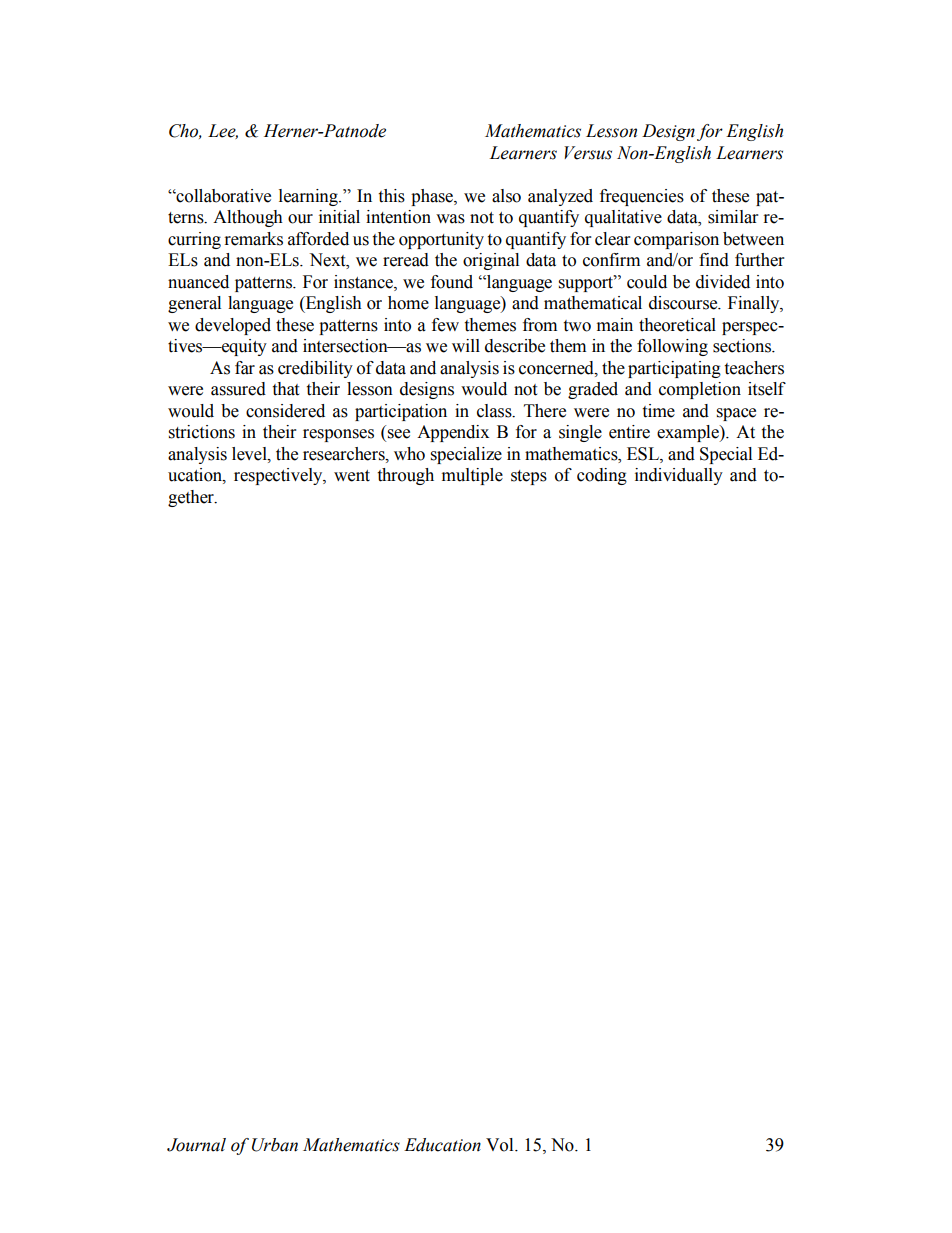 This image has height=1233, width=952. Describe the element at coordinates (309, 197) in the image. I see `learning` at that location.
